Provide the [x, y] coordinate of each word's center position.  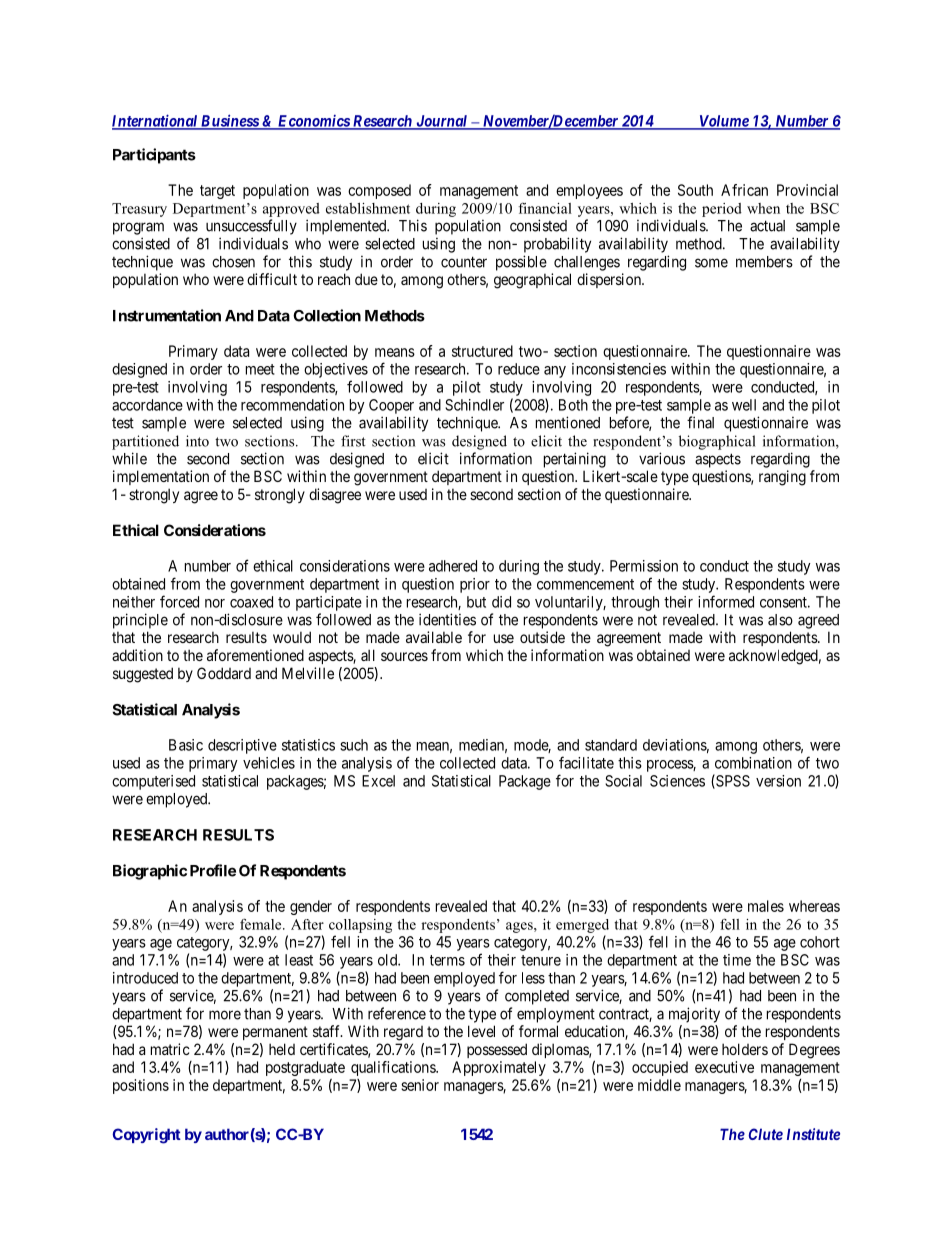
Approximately [499, 1068]
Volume [723, 122]
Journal [442, 122]
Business [229, 121]
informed [726, 601]
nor [215, 603]
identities [447, 619]
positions [141, 1086]
